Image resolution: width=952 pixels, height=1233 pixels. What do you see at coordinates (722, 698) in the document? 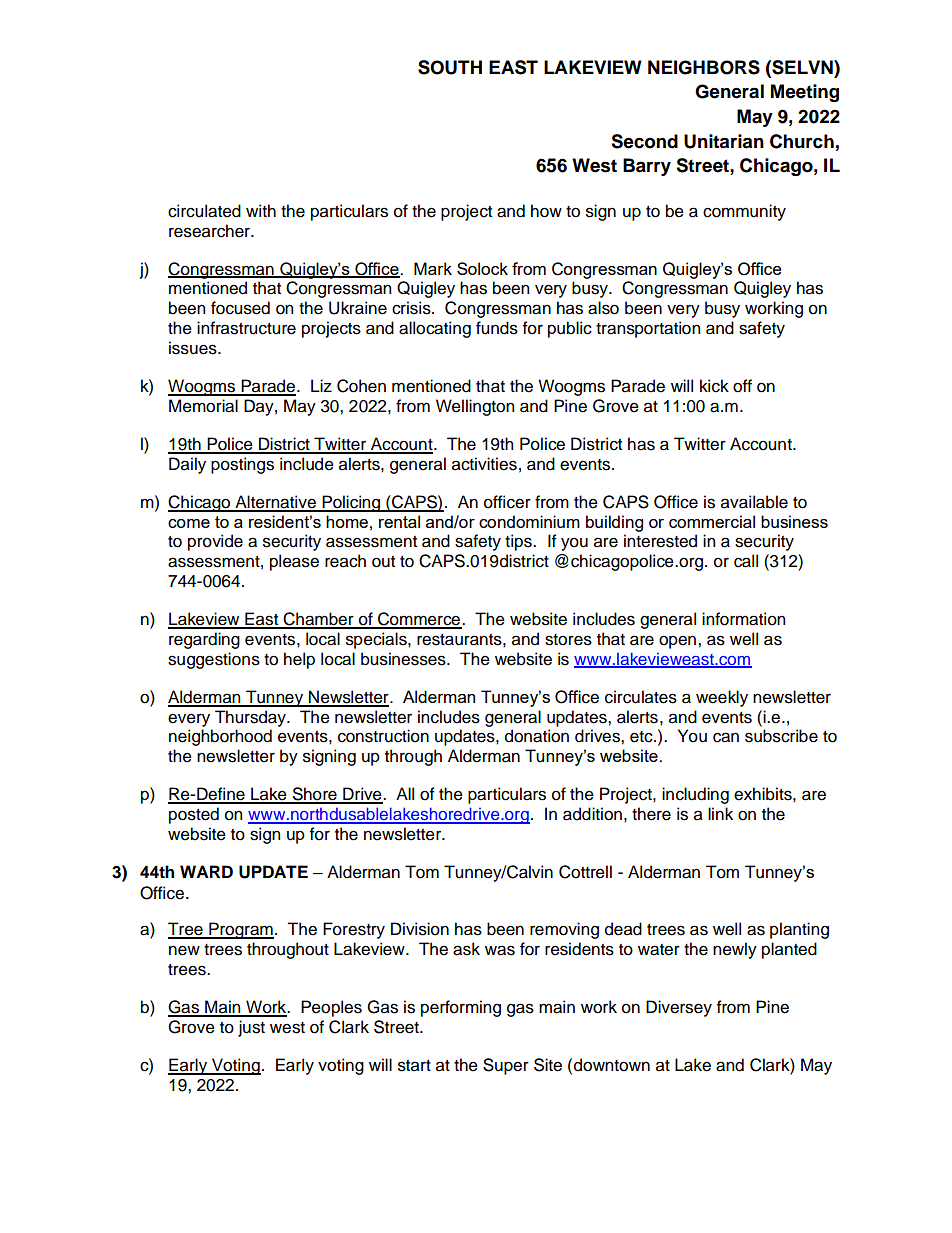
I see `weekly` at bounding box center [722, 698].
